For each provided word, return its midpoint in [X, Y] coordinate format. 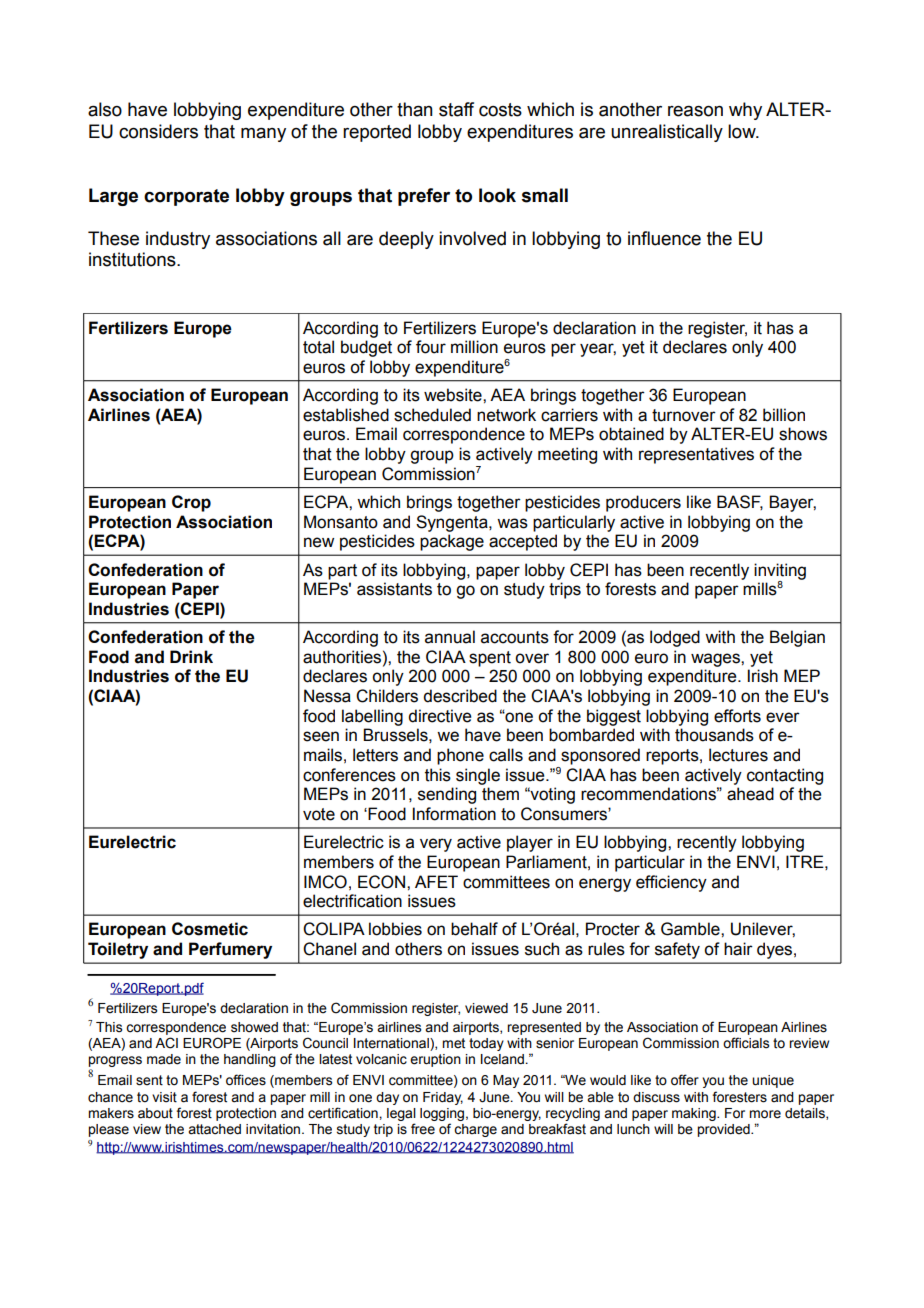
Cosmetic [210, 929]
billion [784, 415]
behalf [474, 929]
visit [164, 1097]
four [431, 347]
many [263, 134]
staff [456, 109]
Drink [191, 656]
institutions [133, 259]
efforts [737, 716]
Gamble [691, 929]
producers [643, 503]
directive [439, 716]
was [512, 523]
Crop [191, 503]
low [743, 131]
